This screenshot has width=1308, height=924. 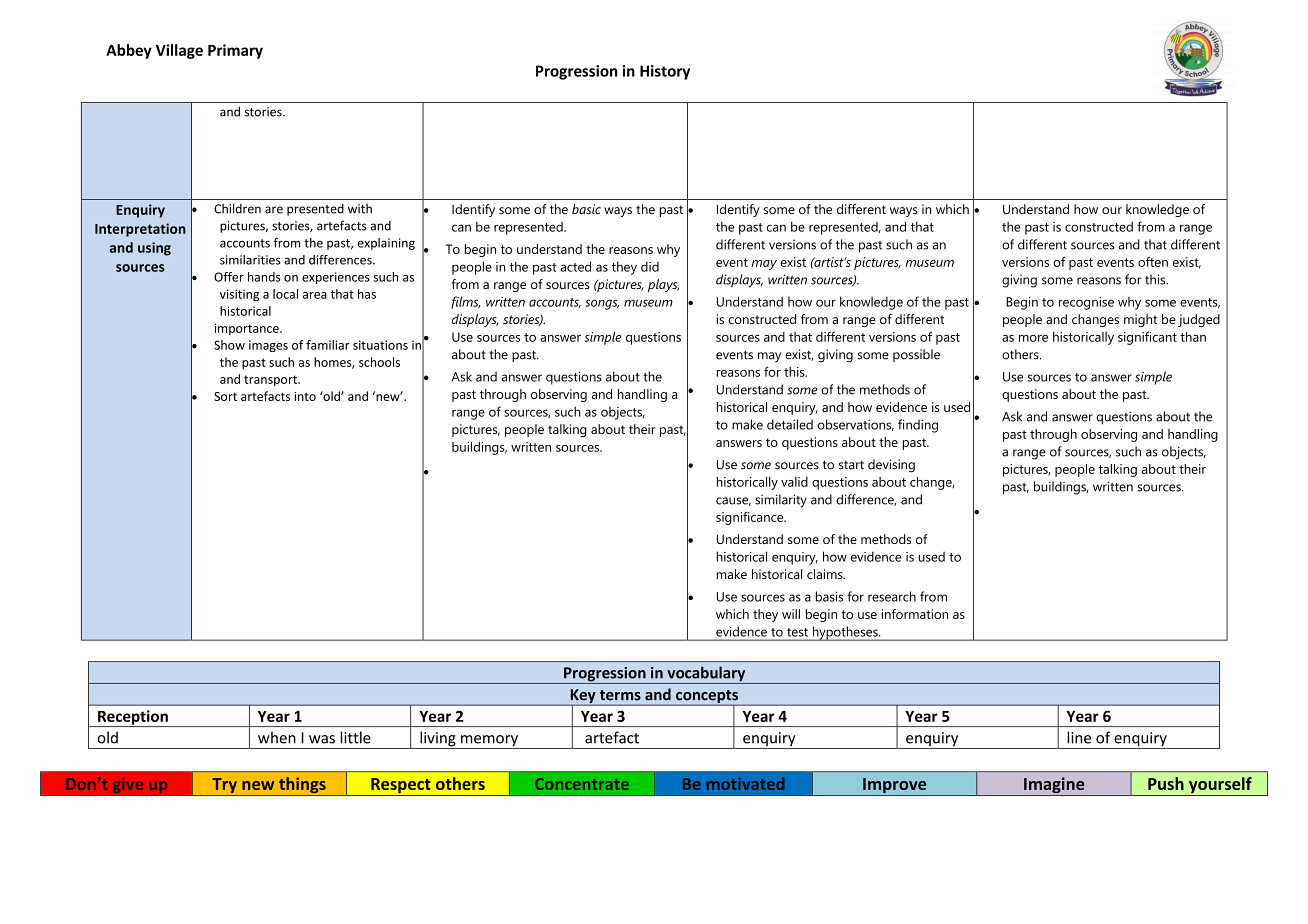 I want to click on History, so click(x=665, y=72).
